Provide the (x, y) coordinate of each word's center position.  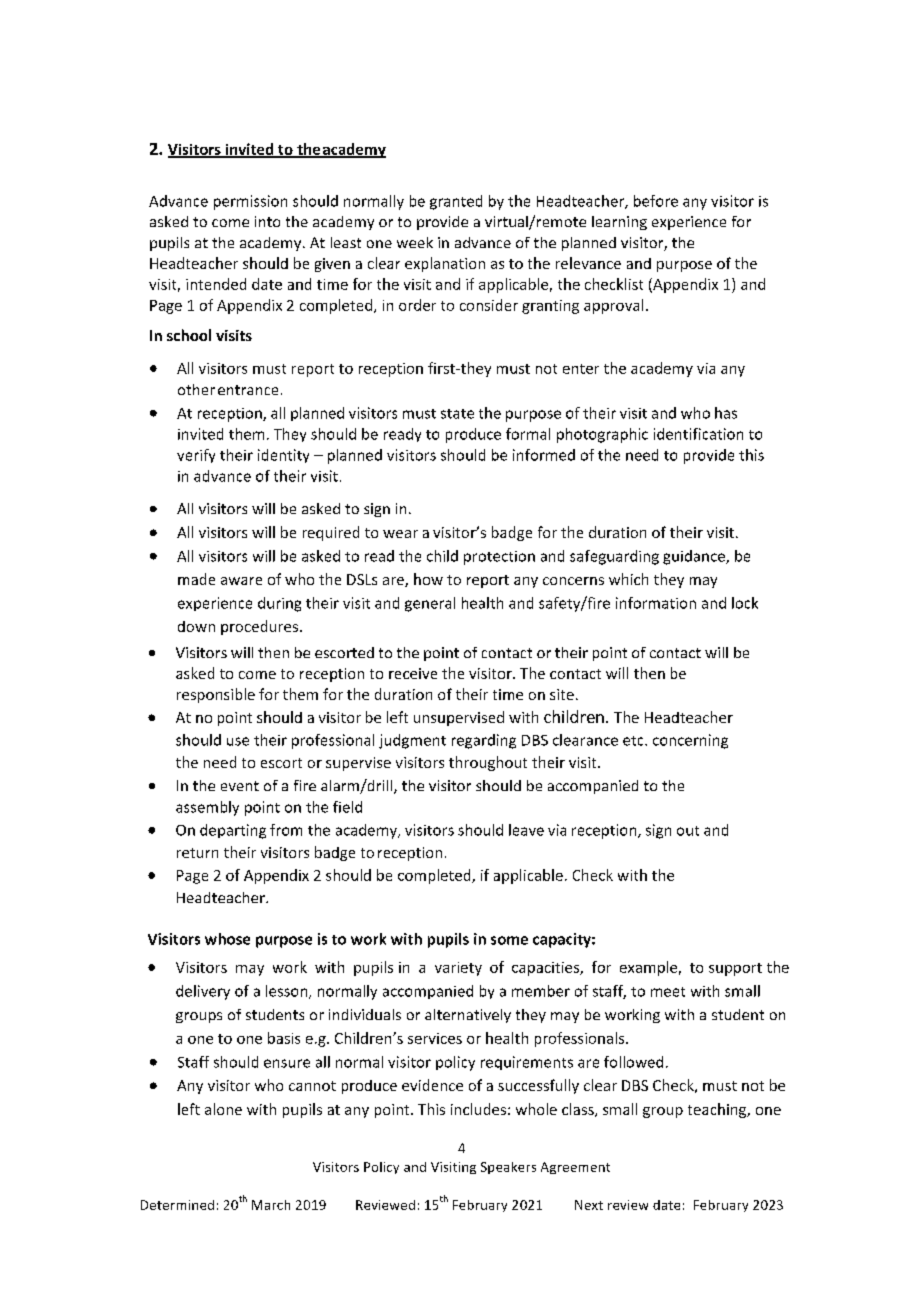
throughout (488, 763)
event (240, 786)
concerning (690, 741)
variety (458, 969)
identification (698, 434)
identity (283, 456)
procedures (261, 627)
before (656, 201)
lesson (288, 992)
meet (668, 992)
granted (456, 202)
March (271, 1205)
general (430, 604)
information (656, 603)
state (457, 414)
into (267, 221)
